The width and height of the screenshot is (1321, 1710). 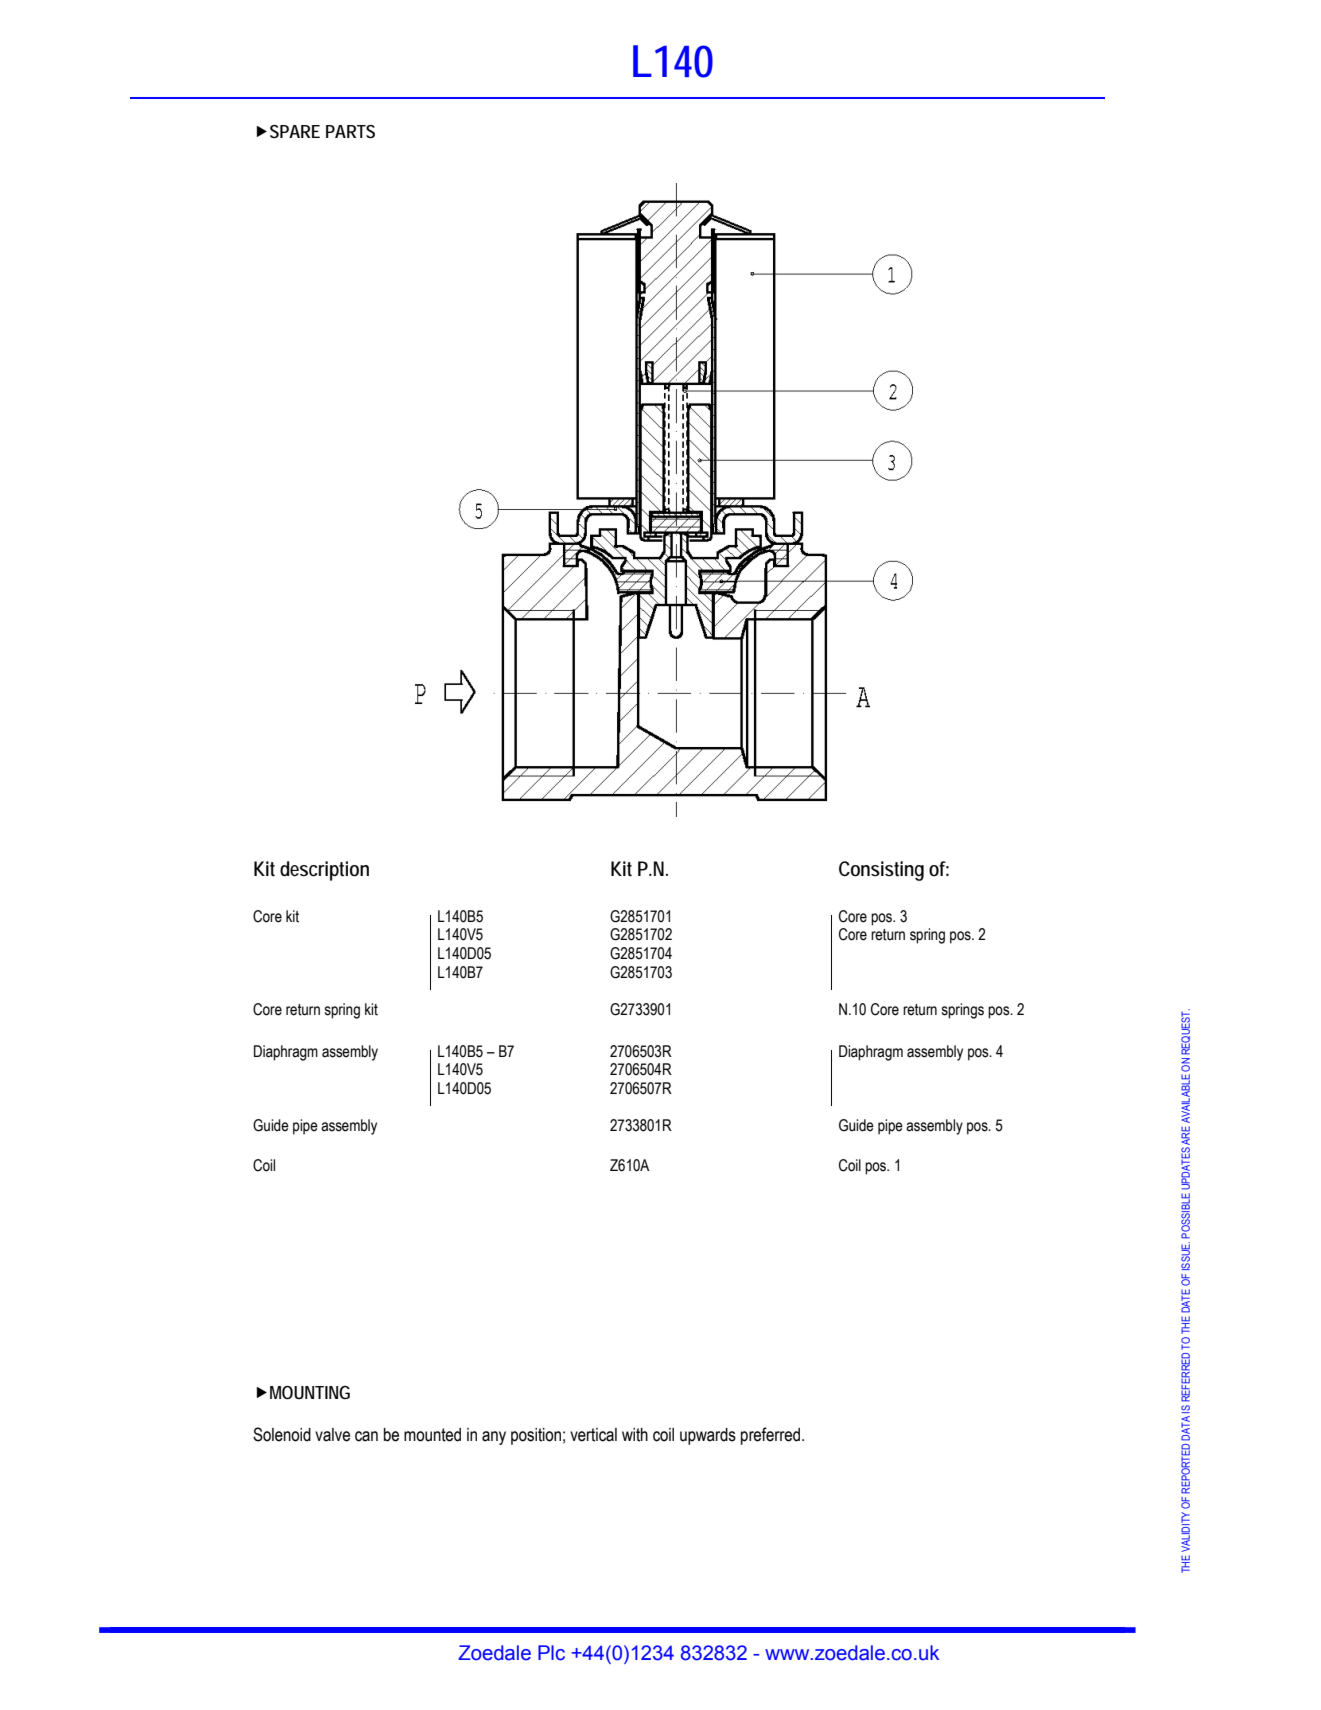 I want to click on any, so click(x=494, y=1438).
